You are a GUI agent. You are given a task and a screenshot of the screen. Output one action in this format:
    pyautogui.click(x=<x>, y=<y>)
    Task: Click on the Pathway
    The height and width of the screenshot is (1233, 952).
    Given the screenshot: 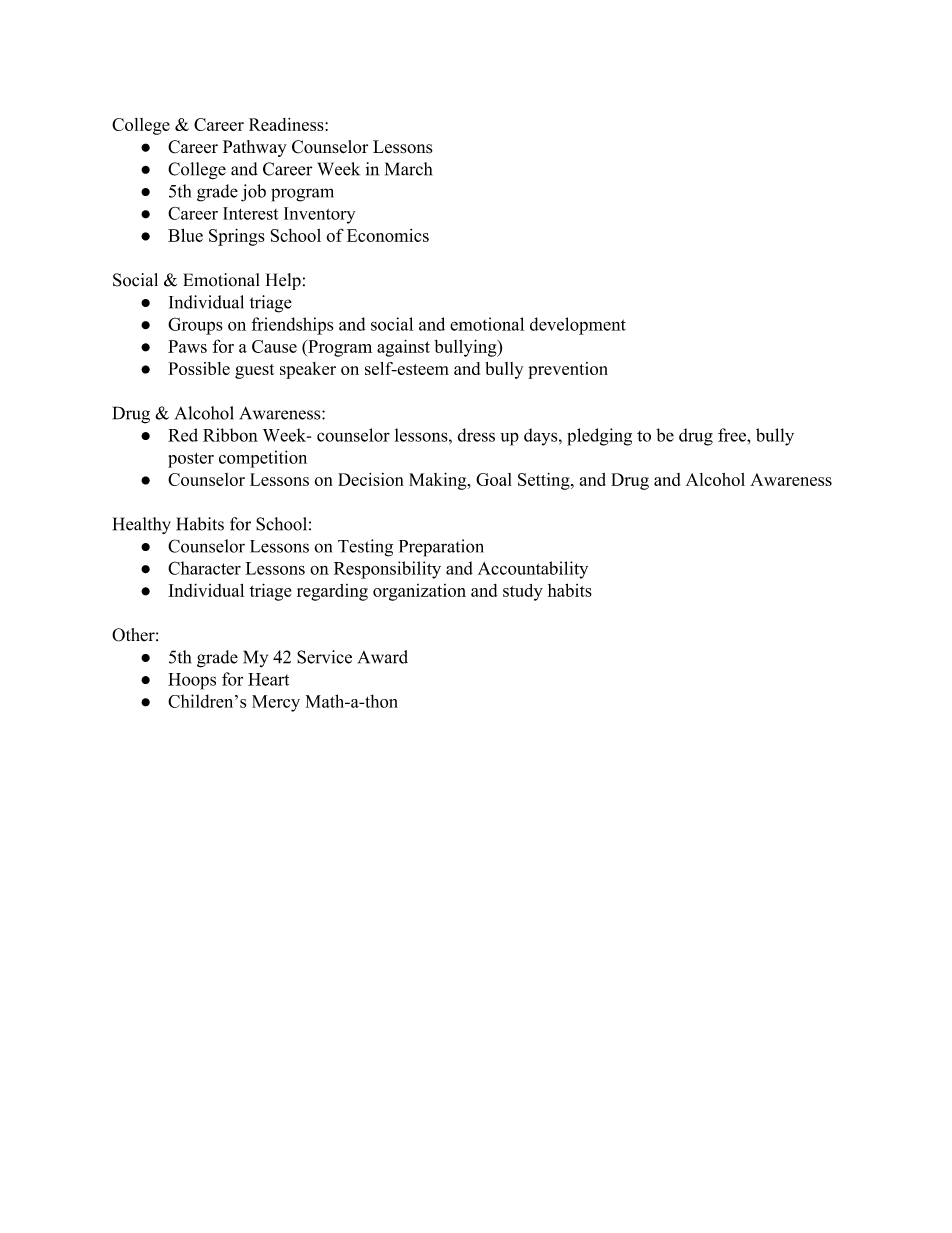 What is the action you would take?
    pyautogui.click(x=255, y=148)
